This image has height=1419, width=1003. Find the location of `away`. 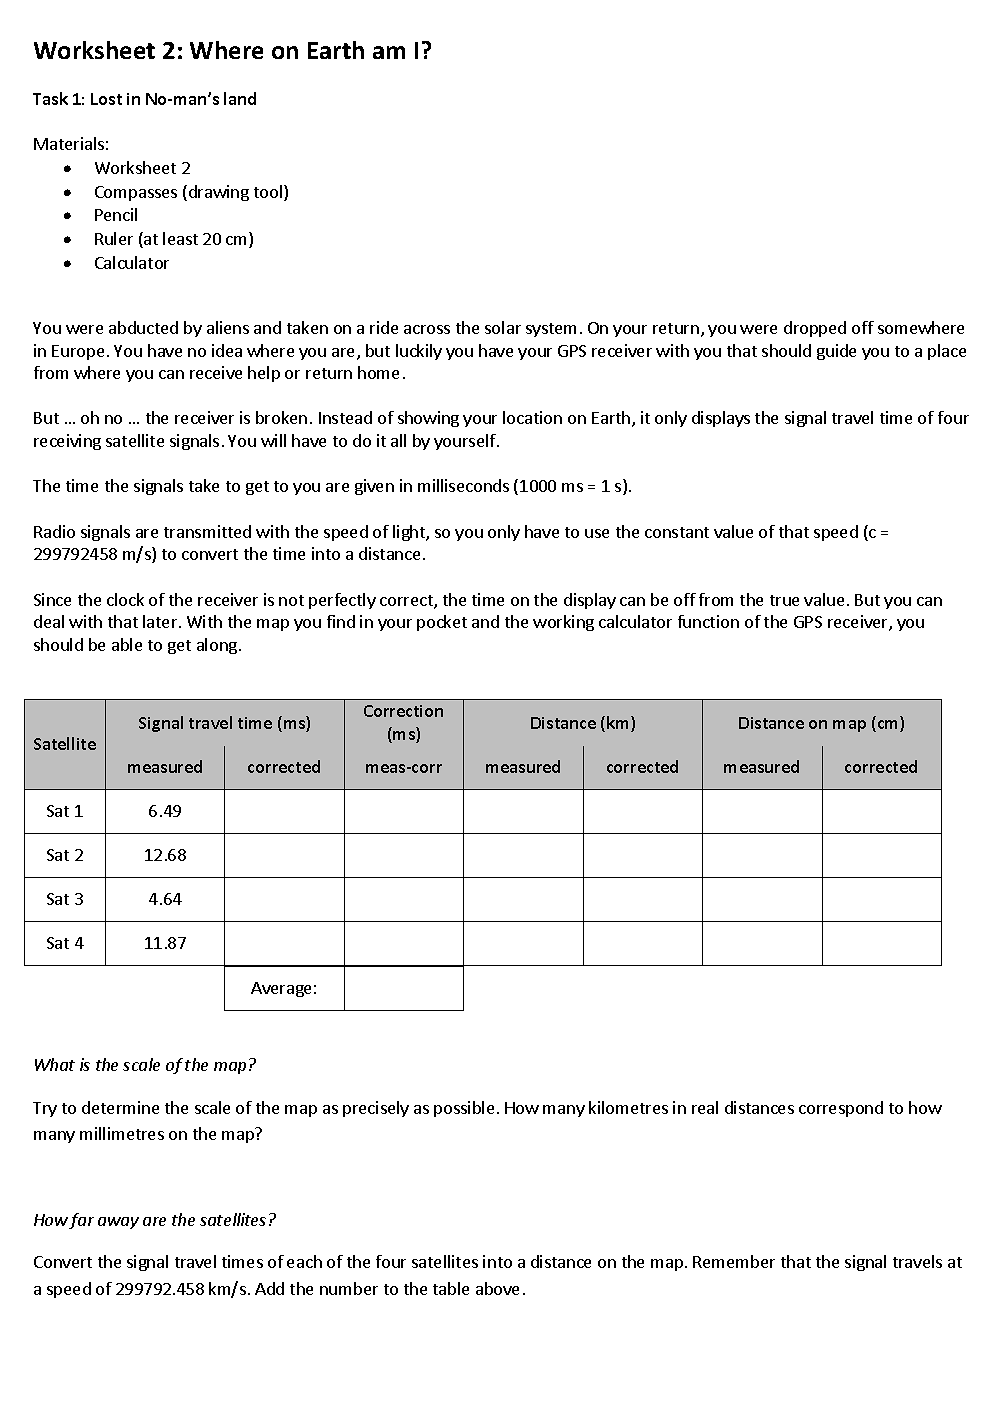

away is located at coordinates (118, 1223).
